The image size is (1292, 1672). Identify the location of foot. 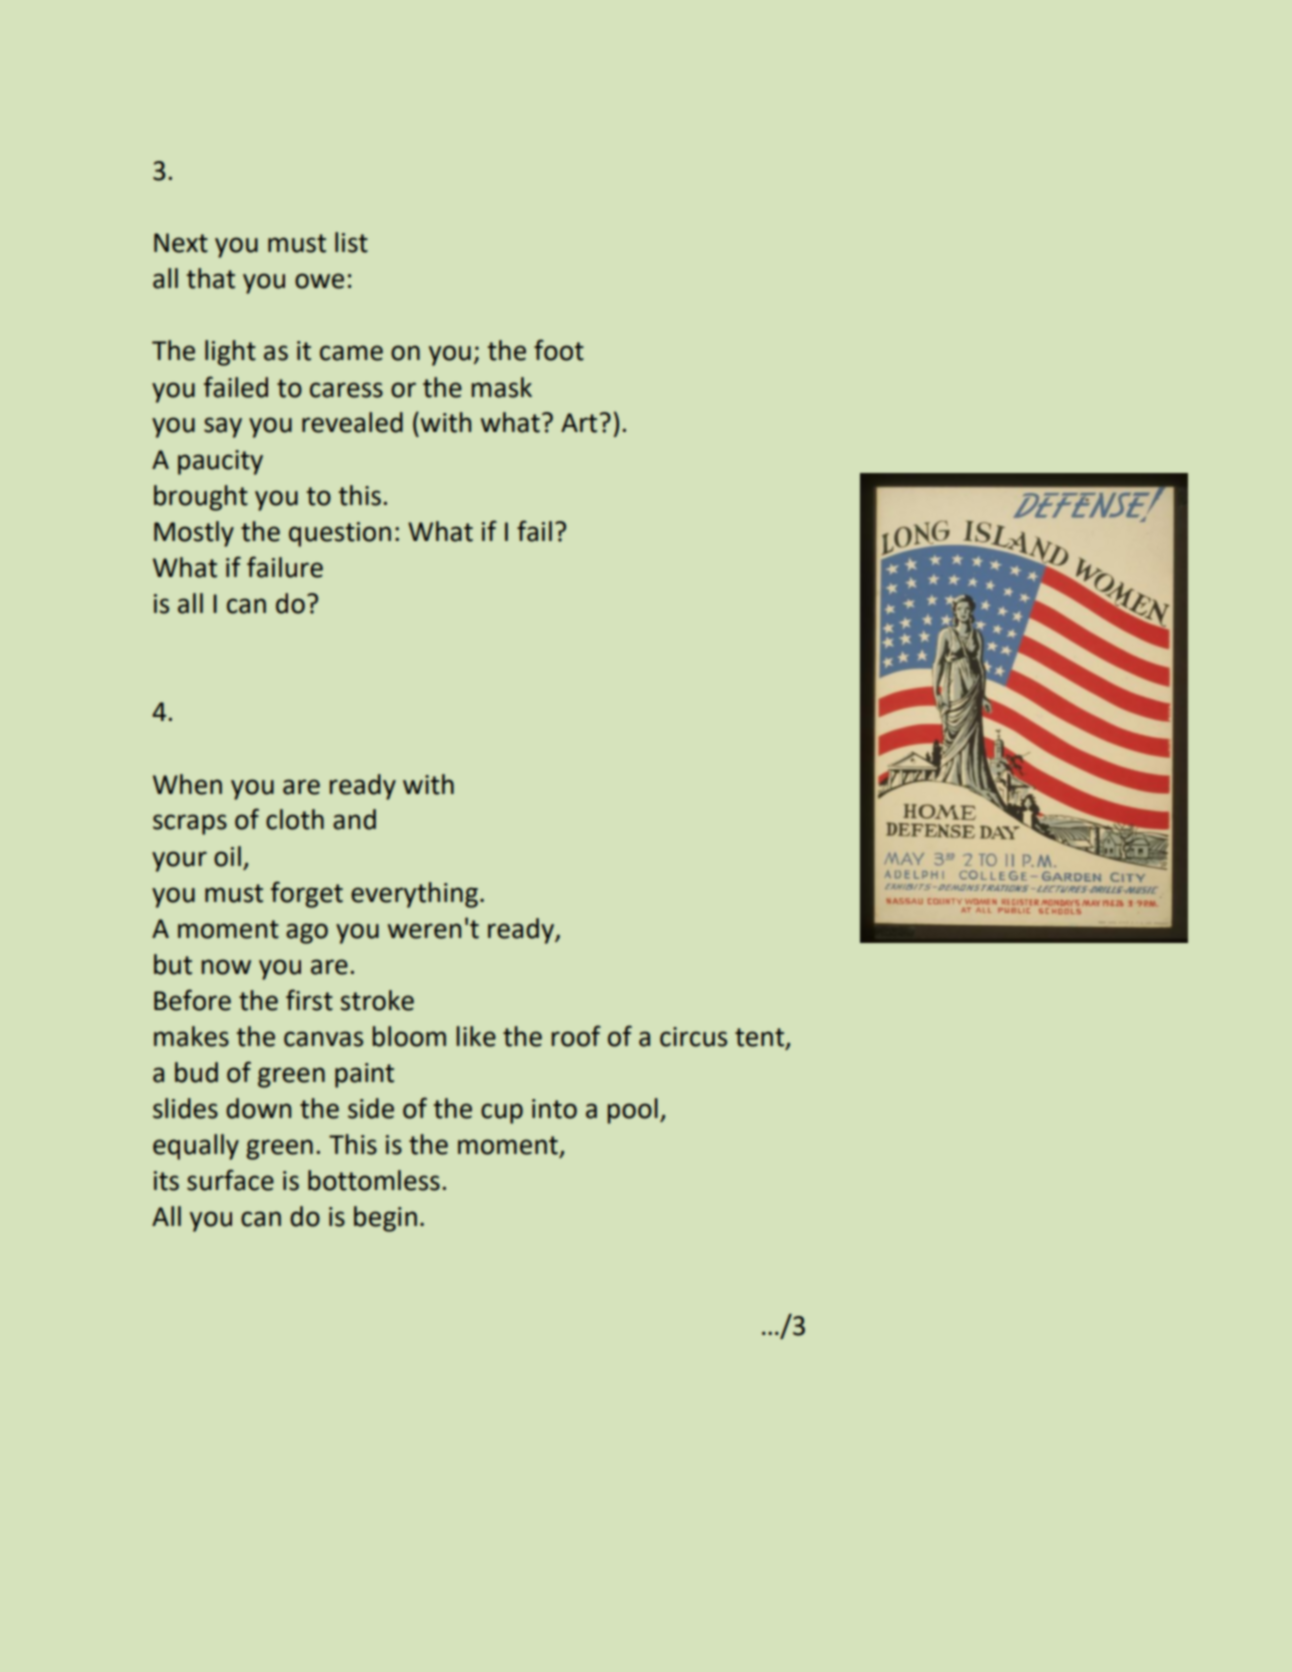
(559, 350).
